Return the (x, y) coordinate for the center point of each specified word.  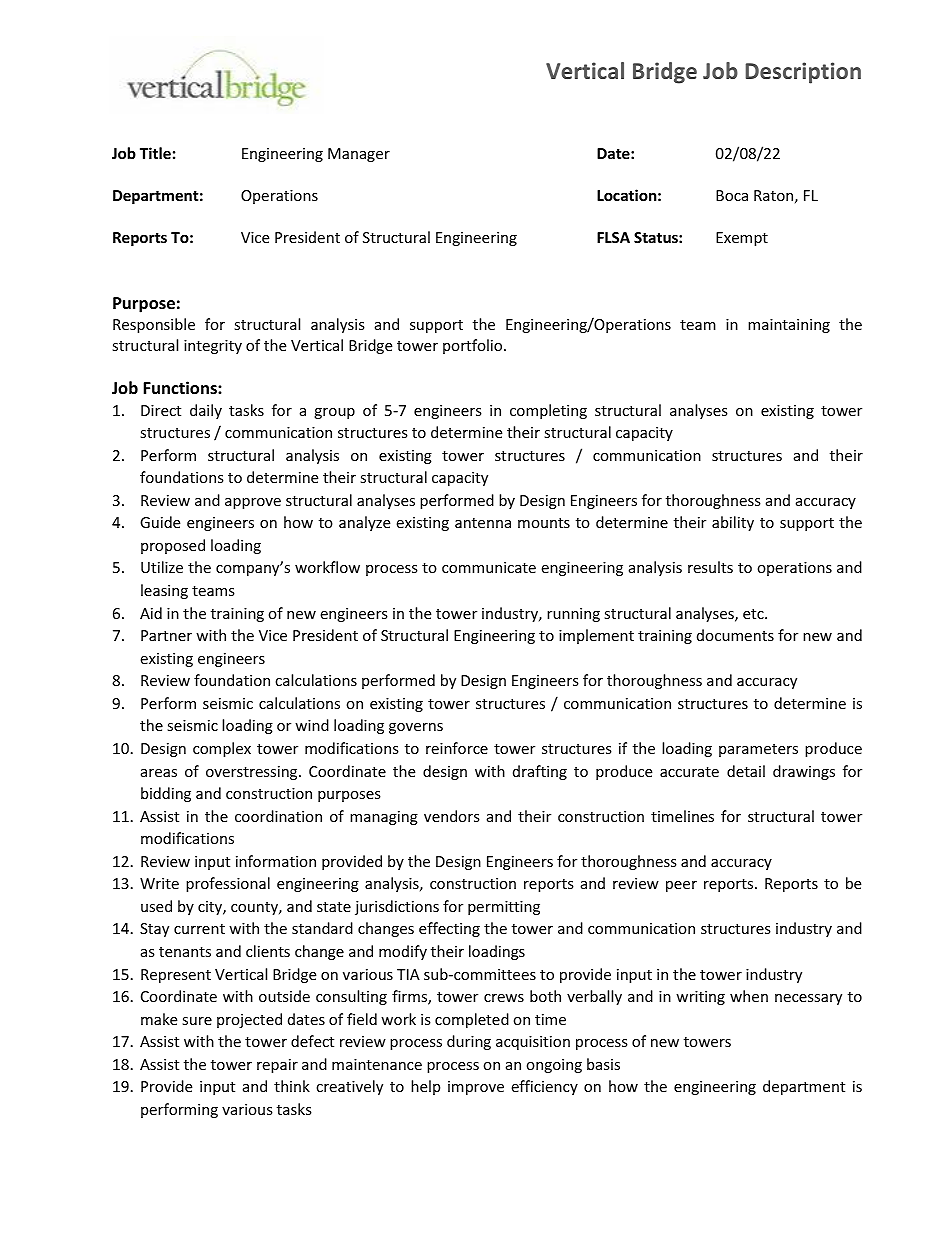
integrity (213, 347)
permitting (504, 908)
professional (228, 884)
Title (155, 153)
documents (735, 635)
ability (733, 523)
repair (277, 1066)
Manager (359, 155)
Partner (166, 635)
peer (681, 886)
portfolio (474, 346)
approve (253, 503)
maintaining (789, 326)
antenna (483, 523)
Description (803, 73)
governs (416, 728)
